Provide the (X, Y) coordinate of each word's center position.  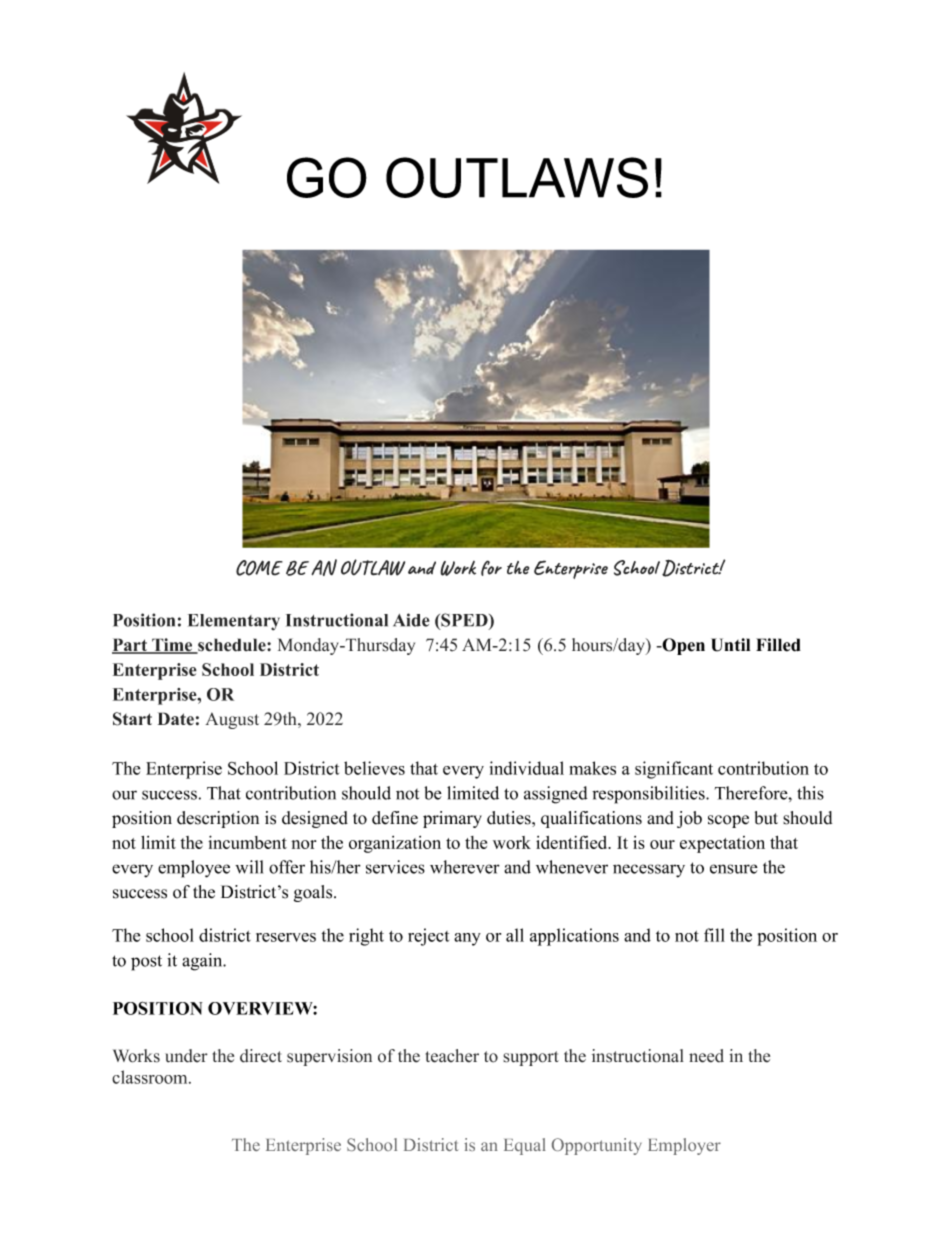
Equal (525, 1146)
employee (194, 869)
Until (730, 645)
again (203, 962)
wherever (465, 867)
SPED (464, 621)
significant (674, 770)
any (467, 939)
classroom (151, 1077)
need (706, 1056)
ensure (734, 869)
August (232, 720)
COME (259, 568)
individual (527, 768)
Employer (684, 1146)
